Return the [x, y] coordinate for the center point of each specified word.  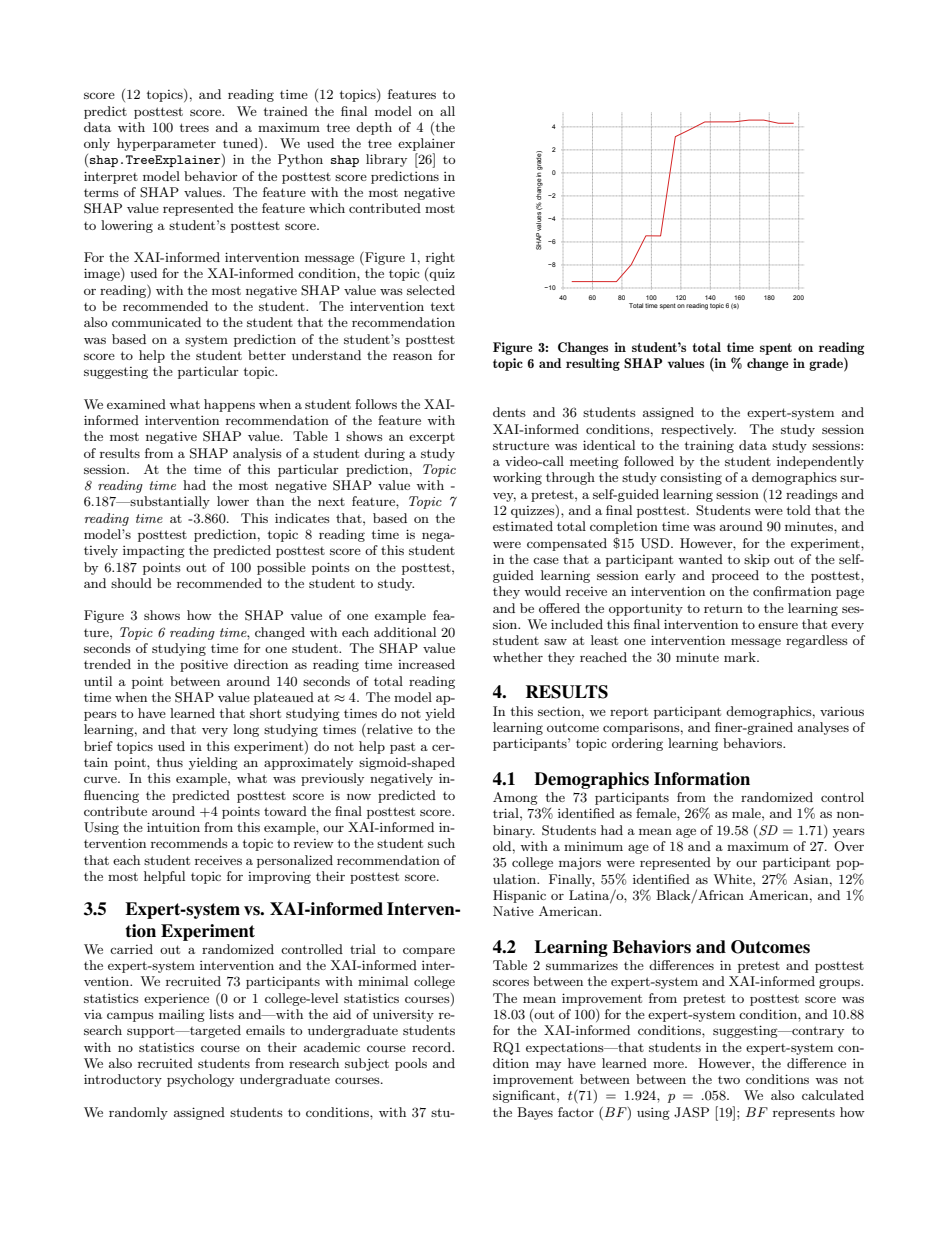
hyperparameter [166, 144]
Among [515, 798]
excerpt [432, 438]
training [709, 446]
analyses [823, 728]
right [440, 258]
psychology [200, 1080]
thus [170, 762]
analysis [257, 454]
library [386, 160]
